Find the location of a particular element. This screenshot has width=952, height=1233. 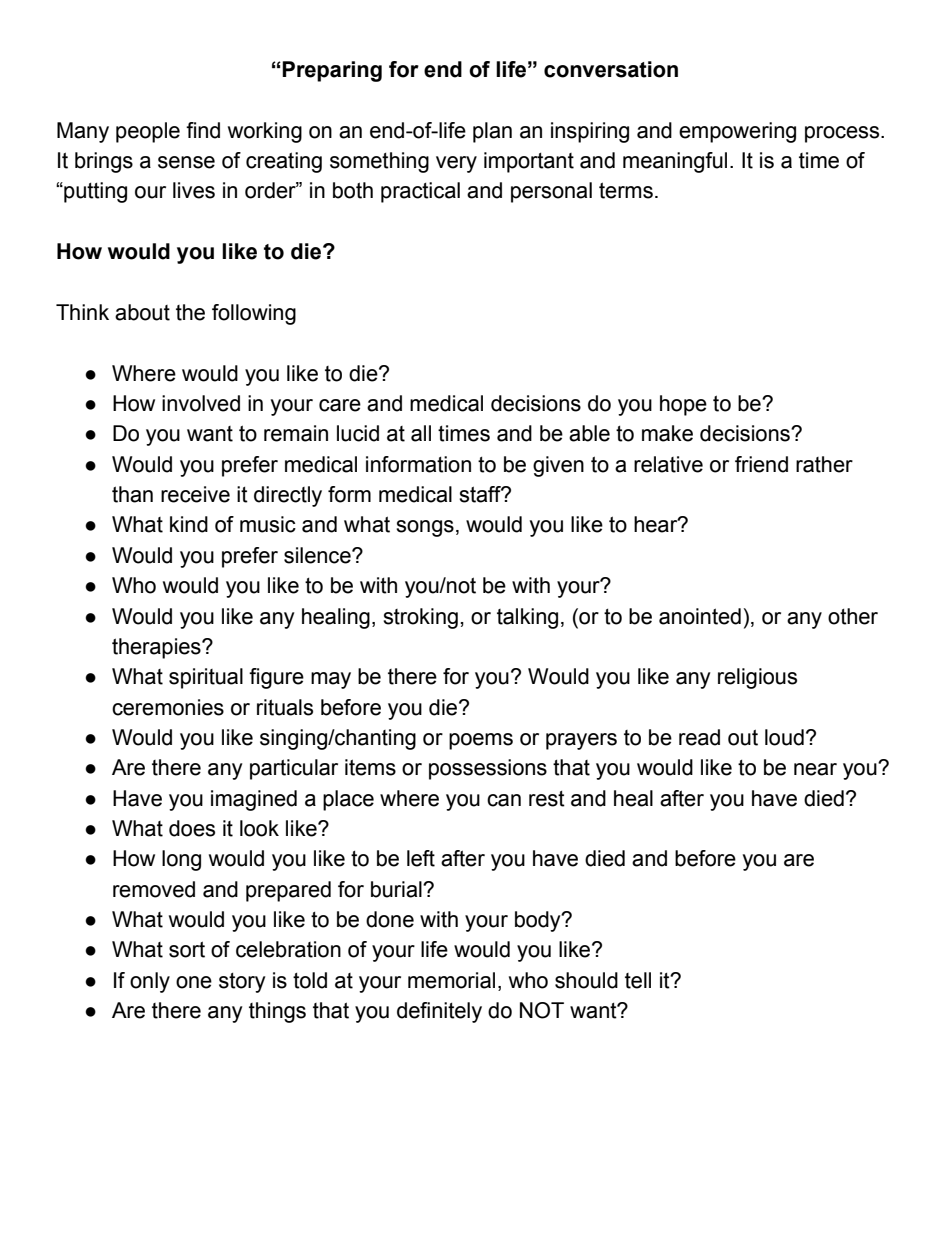

plan is located at coordinates (492, 132).
